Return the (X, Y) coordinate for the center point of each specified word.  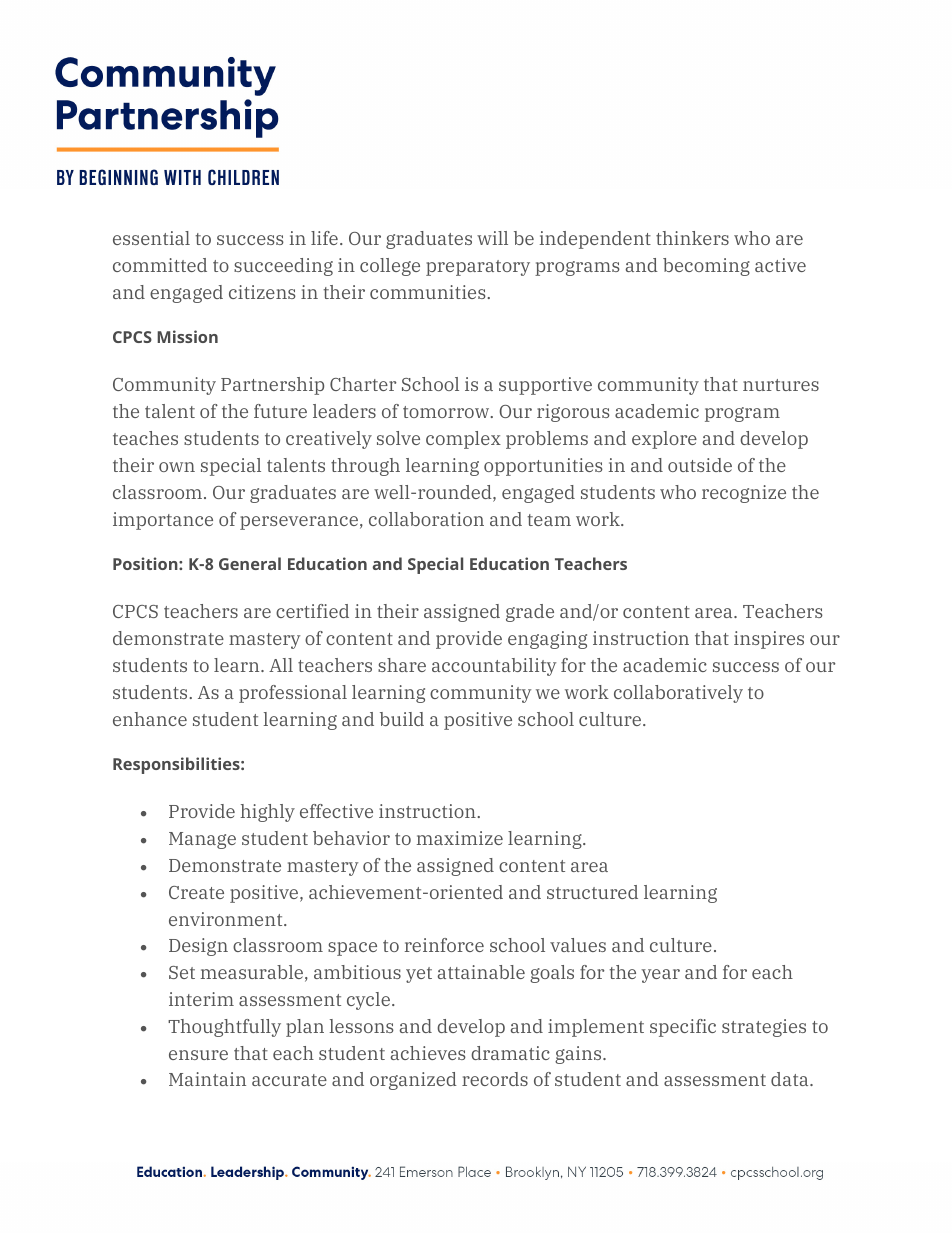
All (281, 665)
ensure (198, 1055)
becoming (706, 267)
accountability (494, 667)
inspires (769, 640)
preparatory (478, 268)
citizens (262, 292)
